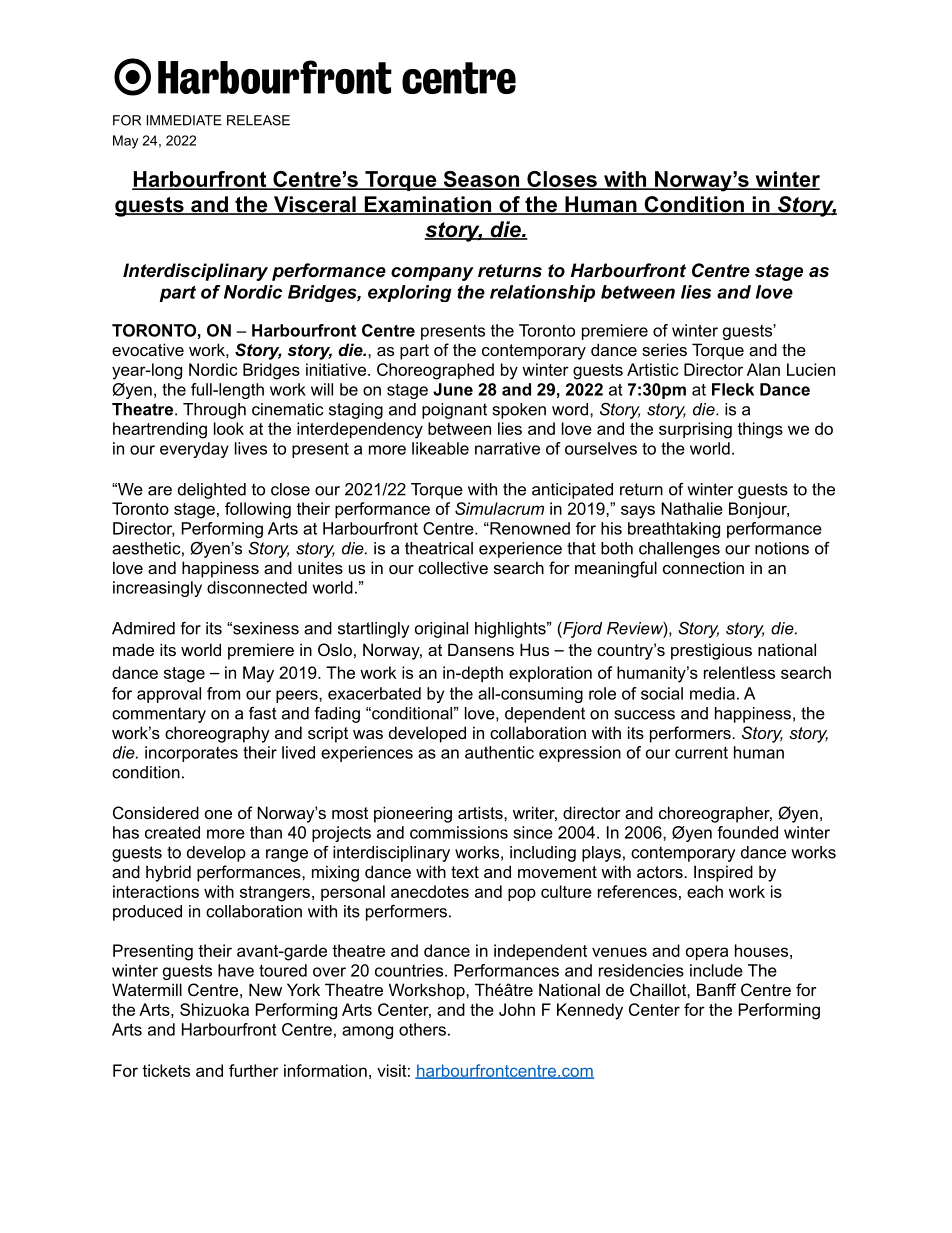  I want to click on everyday, so click(194, 450).
